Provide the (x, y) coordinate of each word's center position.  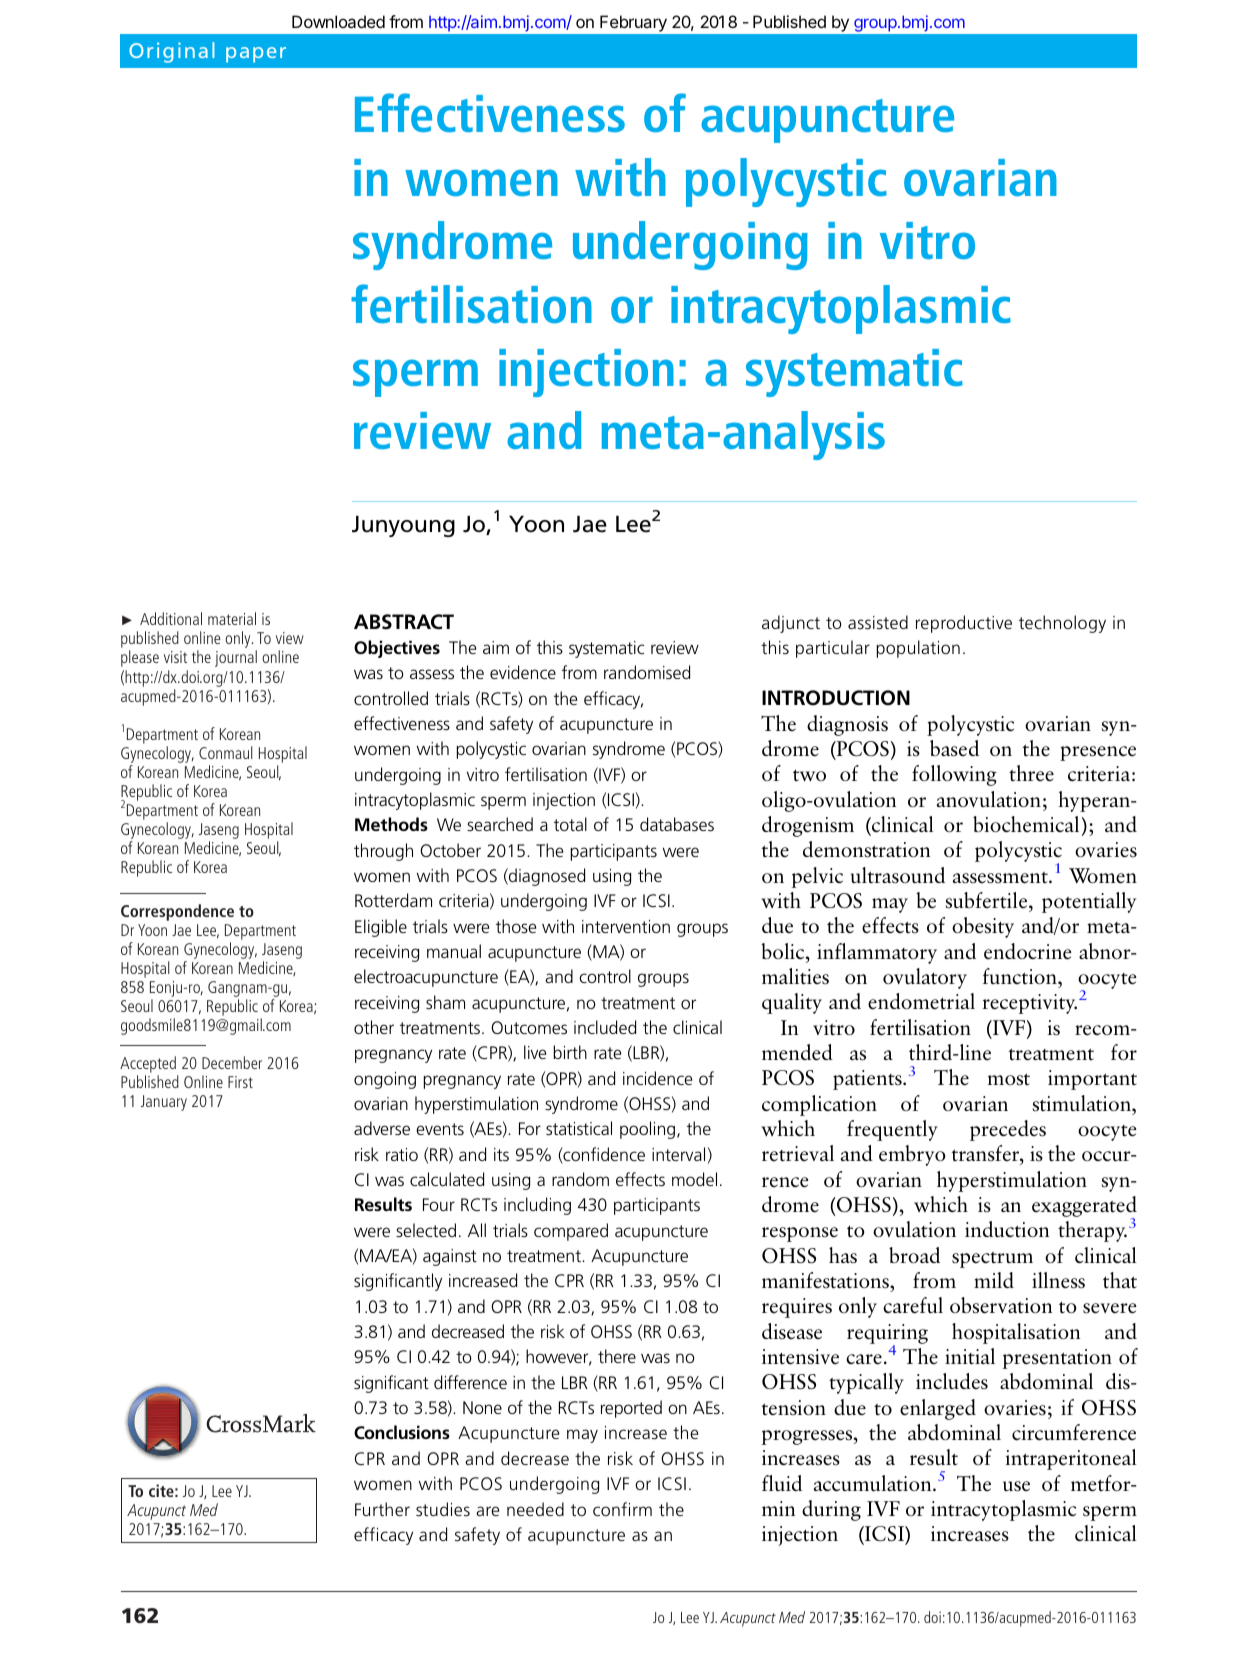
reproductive (964, 624)
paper (256, 55)
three (1031, 773)
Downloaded (338, 21)
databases (677, 824)
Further (382, 1509)
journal (236, 658)
